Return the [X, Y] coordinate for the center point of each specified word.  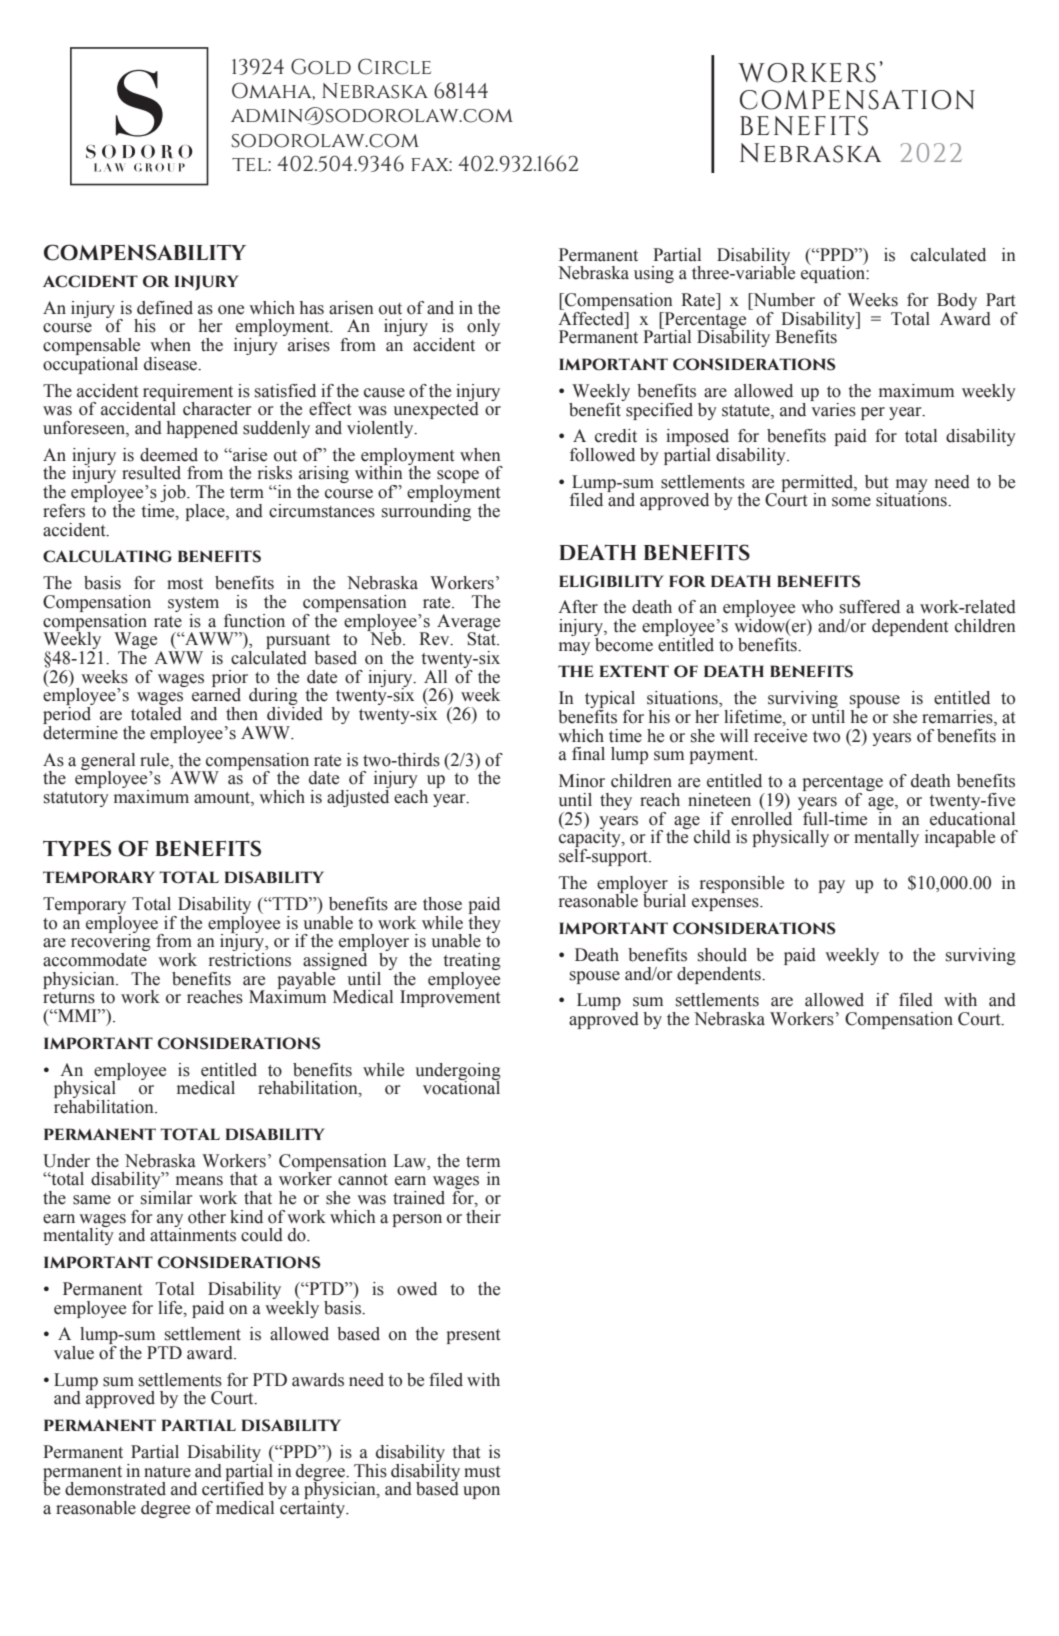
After [578, 607]
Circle [394, 66]
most [185, 584]
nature [167, 1472]
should [722, 955]
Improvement [450, 998]
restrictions [250, 960]
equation [834, 273]
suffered [870, 607]
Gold [321, 66]
